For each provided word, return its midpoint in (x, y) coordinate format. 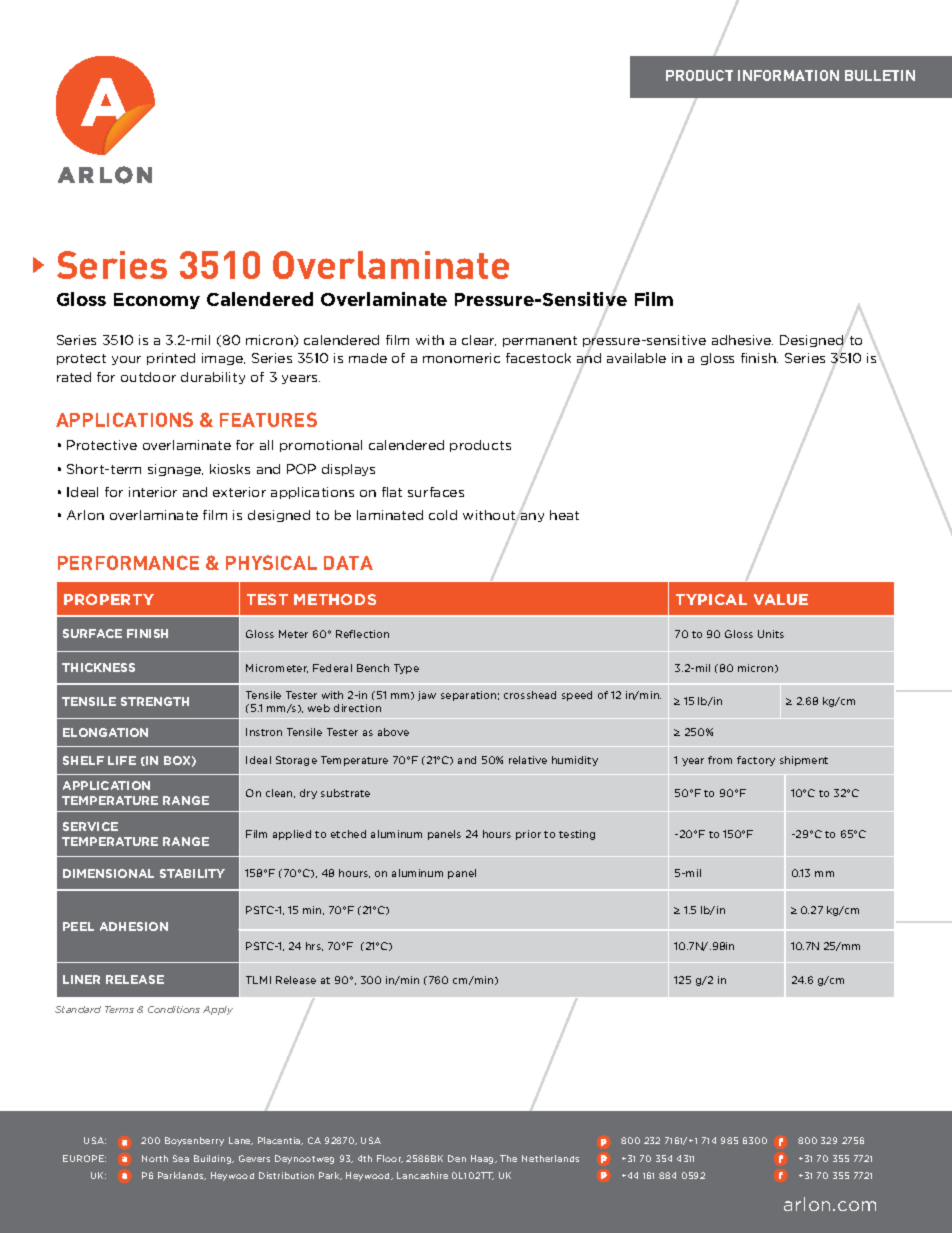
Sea (181, 1158)
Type (406, 669)
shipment (804, 761)
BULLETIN (880, 75)
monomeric (461, 358)
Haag (484, 1159)
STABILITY (192, 873)
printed (171, 359)
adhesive (742, 340)
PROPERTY (109, 599)
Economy (157, 301)
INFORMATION (788, 75)
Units (771, 634)
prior (528, 835)
